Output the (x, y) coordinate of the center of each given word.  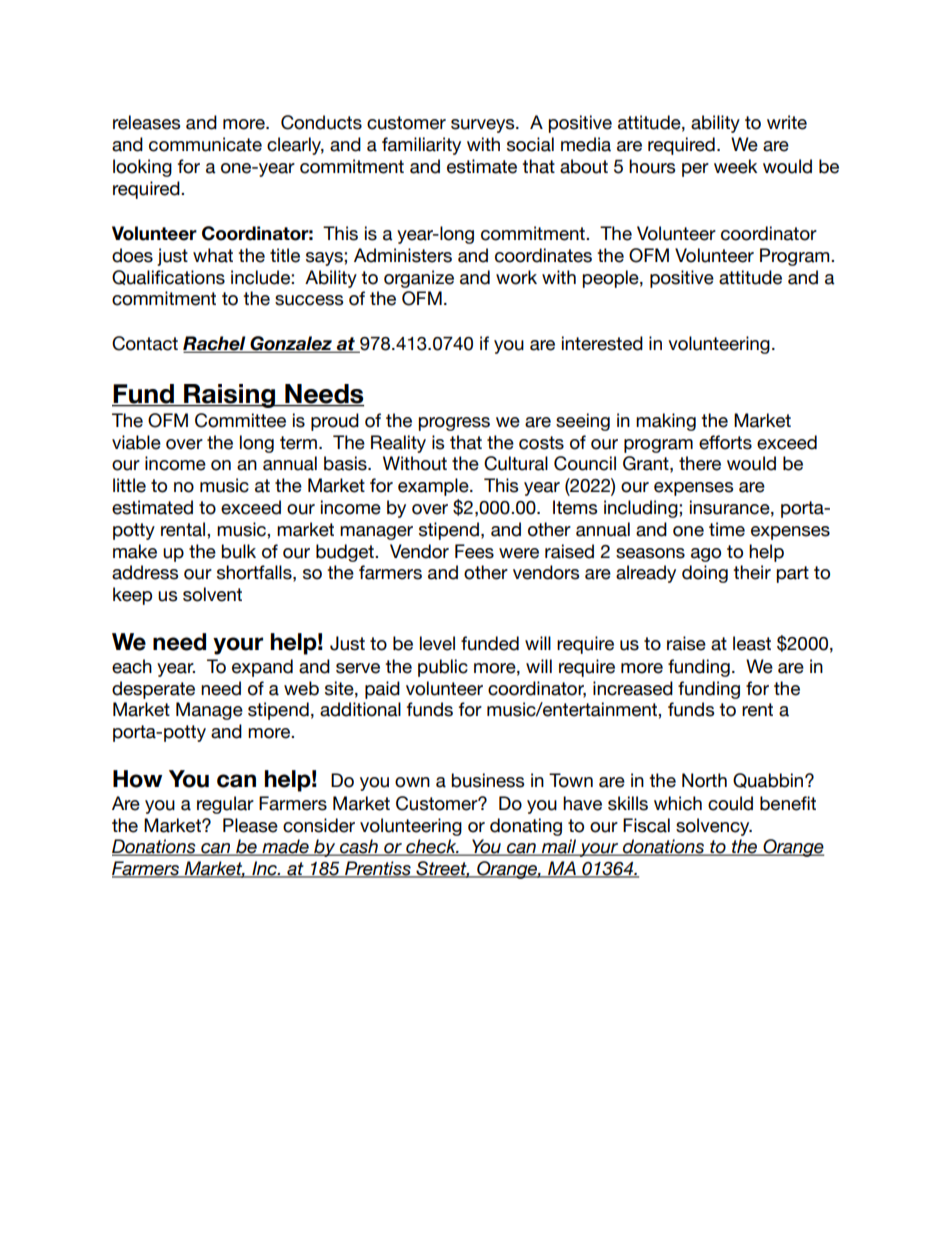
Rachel (215, 344)
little (129, 485)
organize (419, 279)
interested (602, 343)
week (735, 166)
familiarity (421, 146)
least (752, 643)
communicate (205, 144)
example (434, 487)
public (443, 668)
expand (262, 668)
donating (526, 827)
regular (225, 805)
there (700, 463)
